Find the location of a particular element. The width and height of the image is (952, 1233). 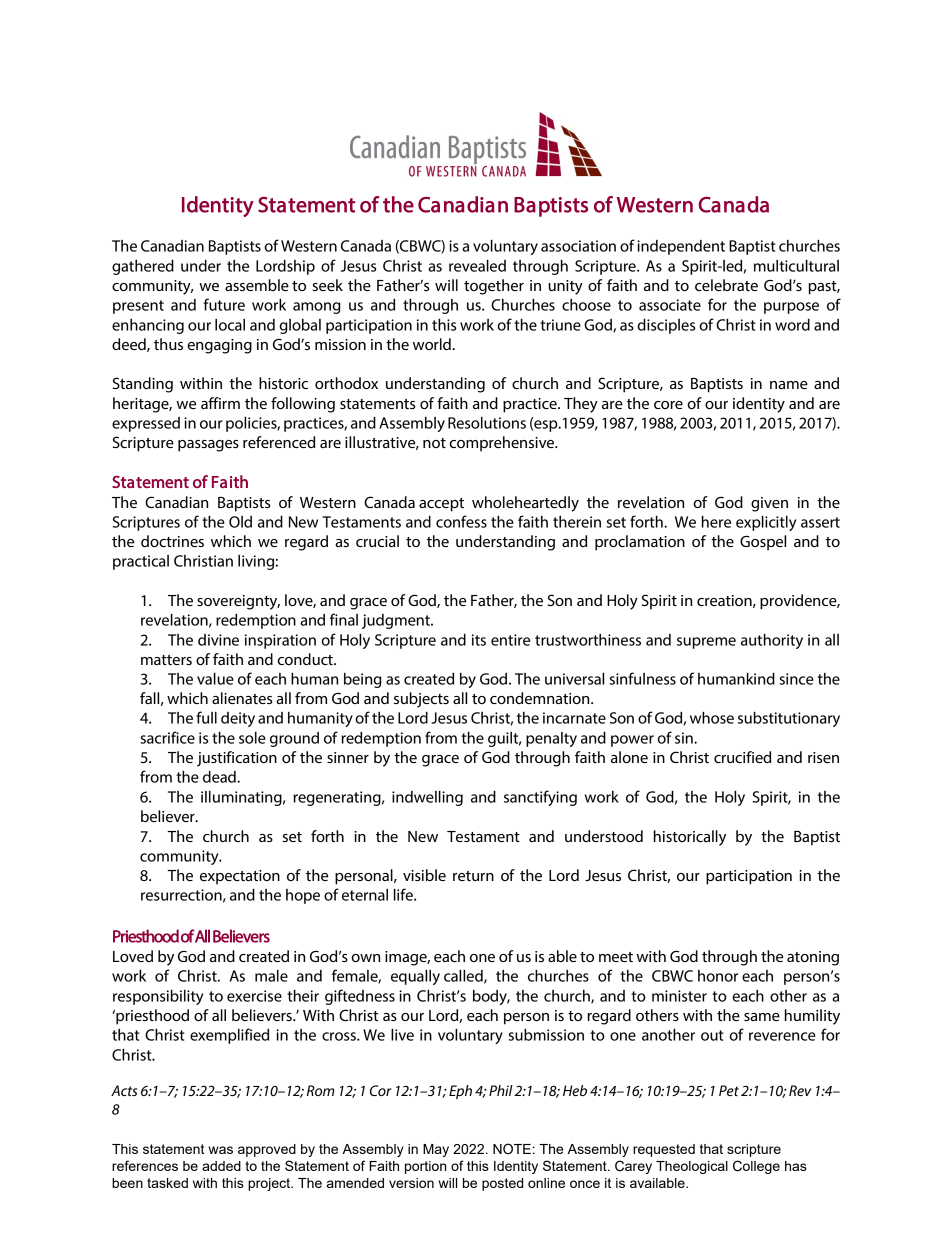

equally is located at coordinates (415, 977).
